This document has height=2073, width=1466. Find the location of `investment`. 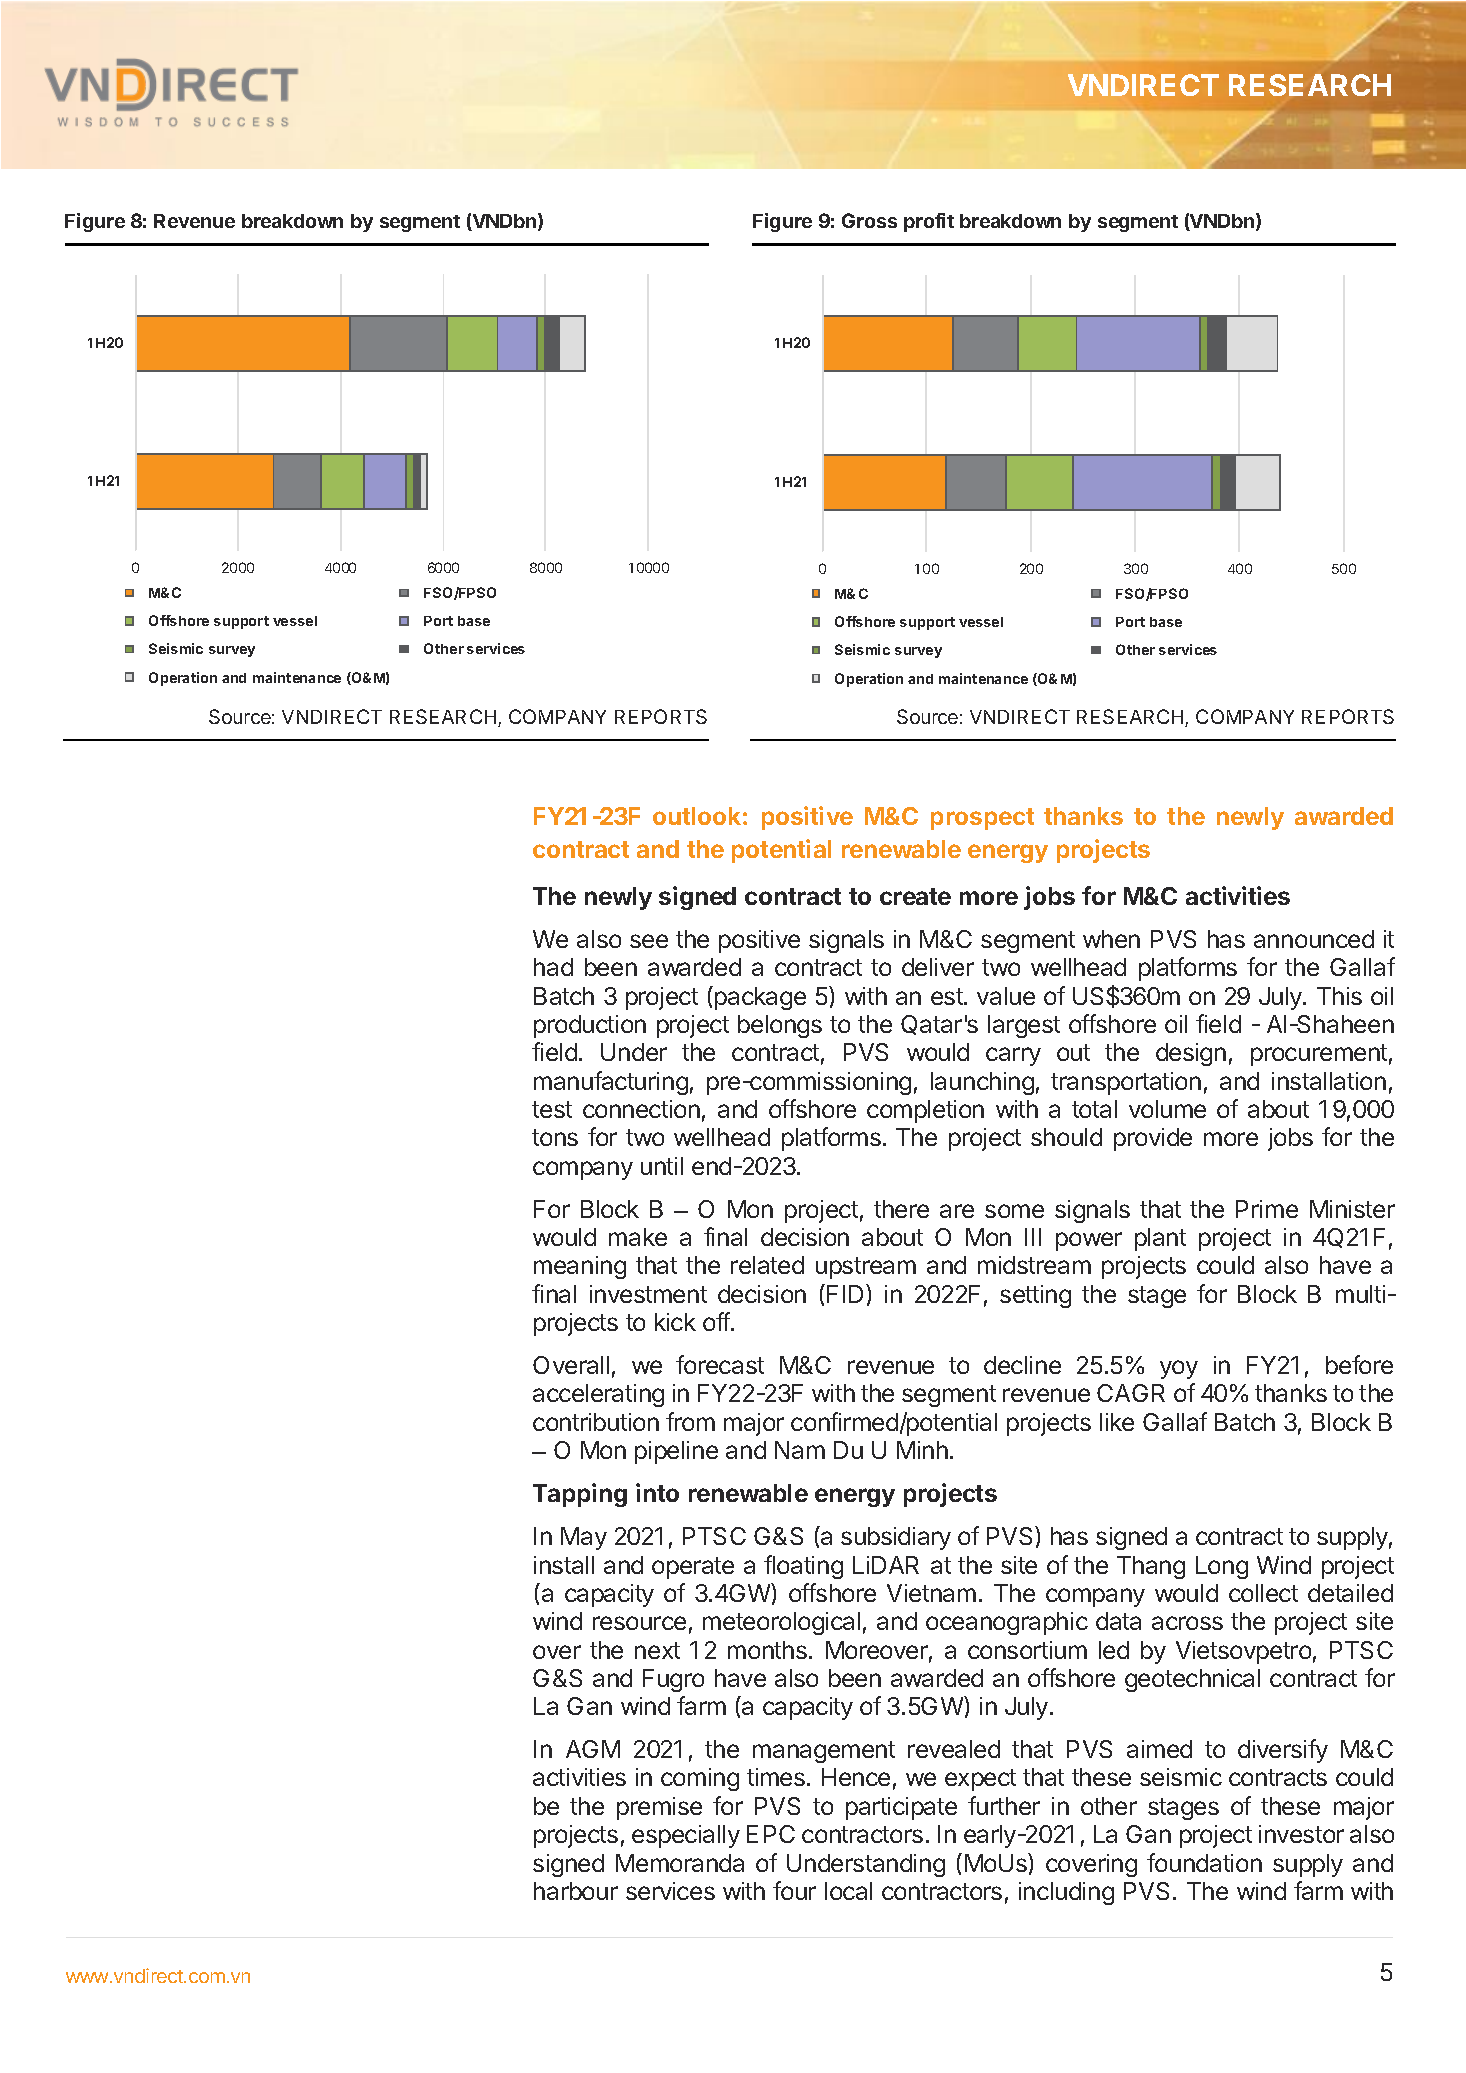

investment is located at coordinates (648, 1294).
